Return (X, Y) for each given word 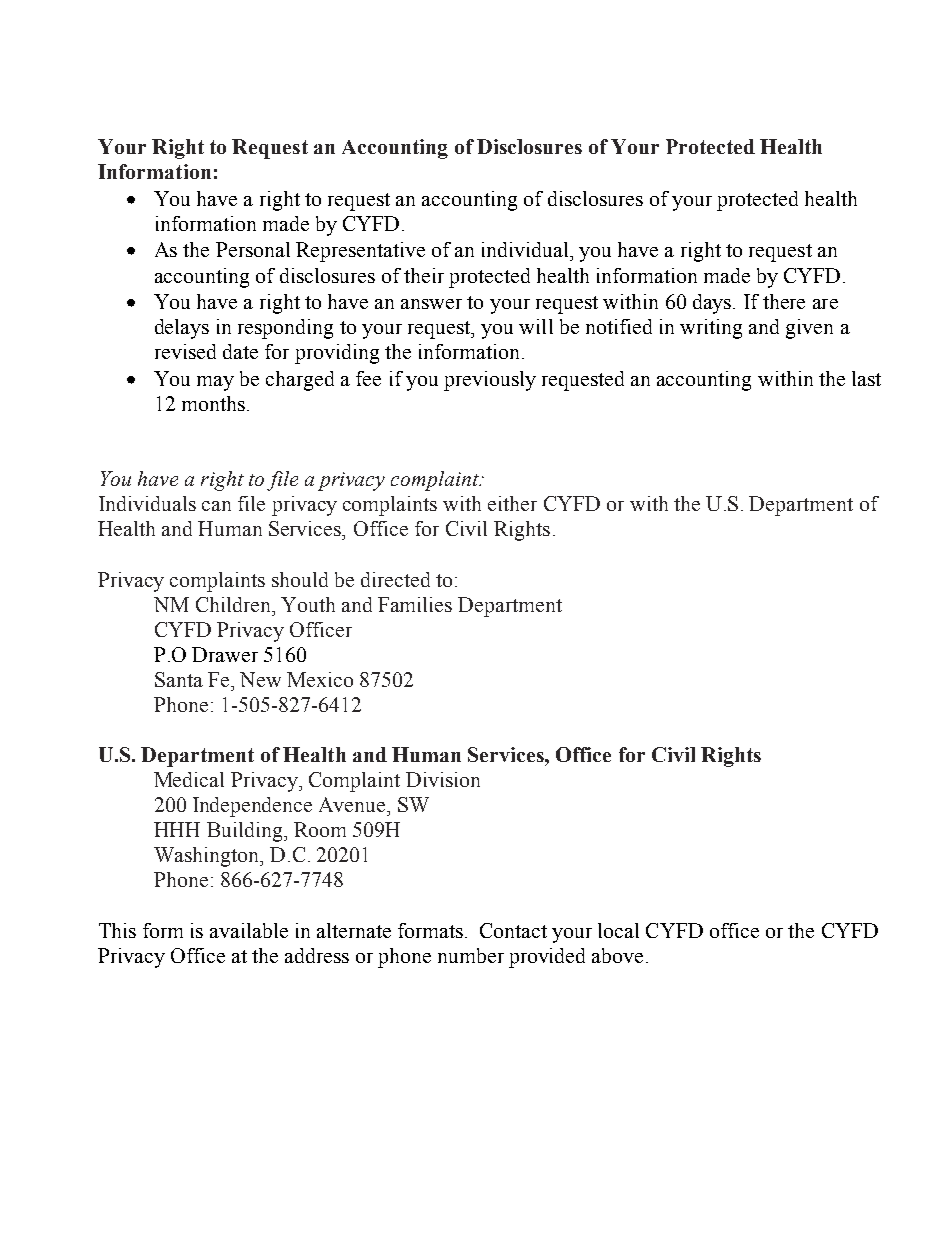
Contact (513, 930)
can (216, 506)
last (866, 378)
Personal (253, 249)
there (784, 301)
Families (415, 604)
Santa (179, 679)
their (424, 275)
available (249, 930)
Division (443, 779)
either (512, 503)
